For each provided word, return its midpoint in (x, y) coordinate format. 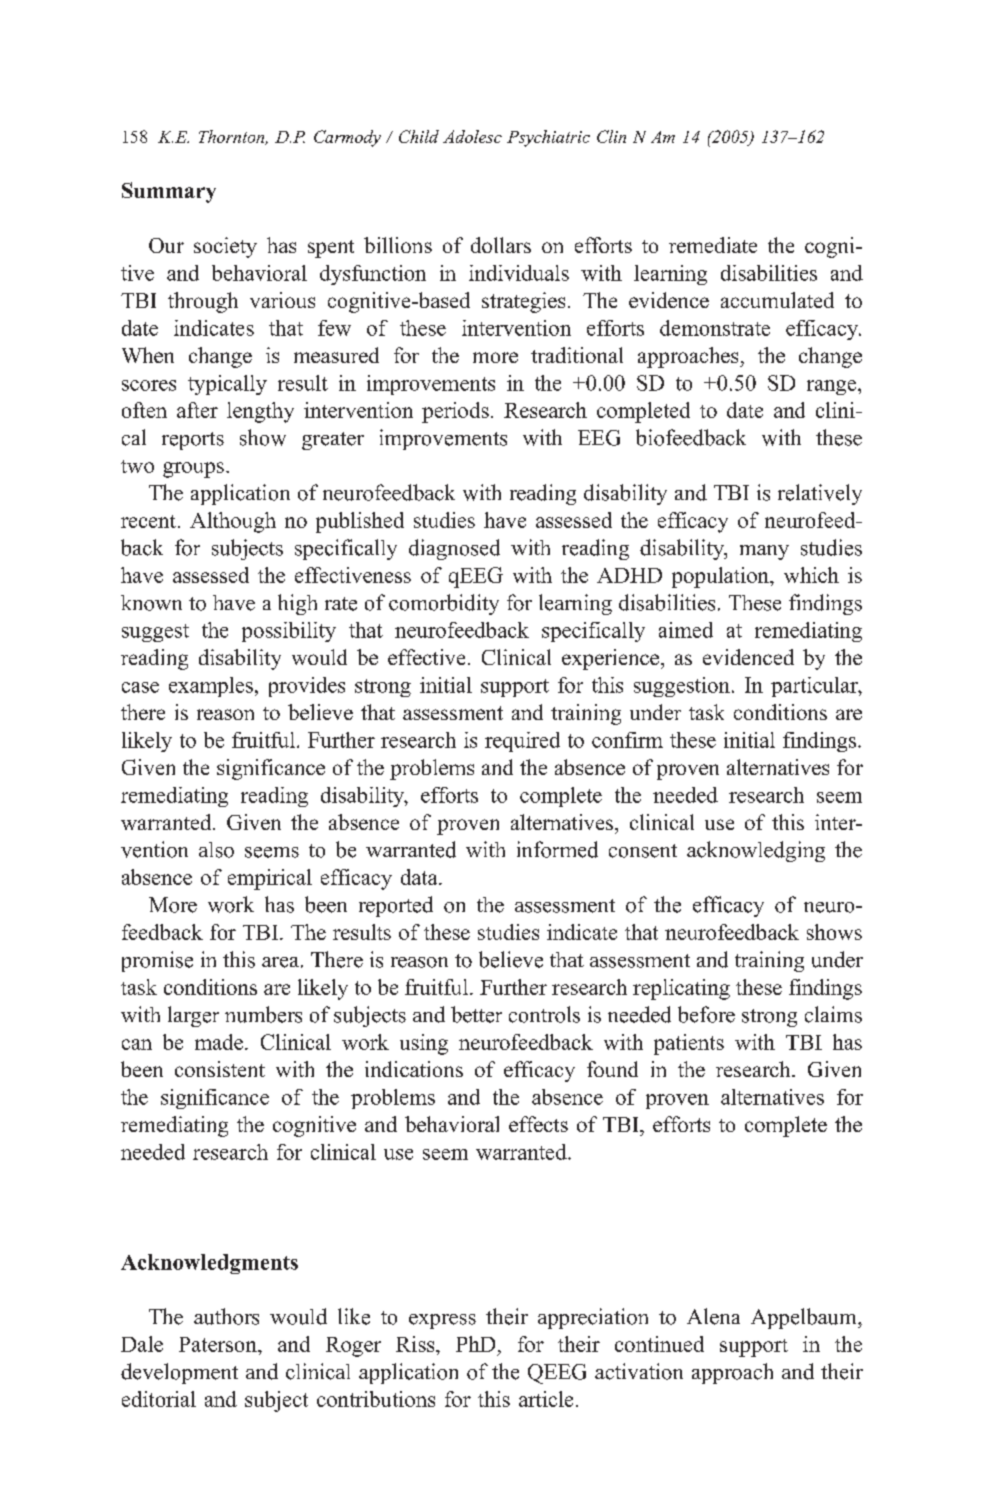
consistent (220, 1069)
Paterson (219, 1344)
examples (211, 687)
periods (455, 412)
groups (193, 470)
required (522, 742)
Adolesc (472, 136)
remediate (713, 245)
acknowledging (756, 851)
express (442, 1321)
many (764, 552)
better (476, 1014)
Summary (169, 192)
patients (689, 1044)
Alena (713, 1316)
